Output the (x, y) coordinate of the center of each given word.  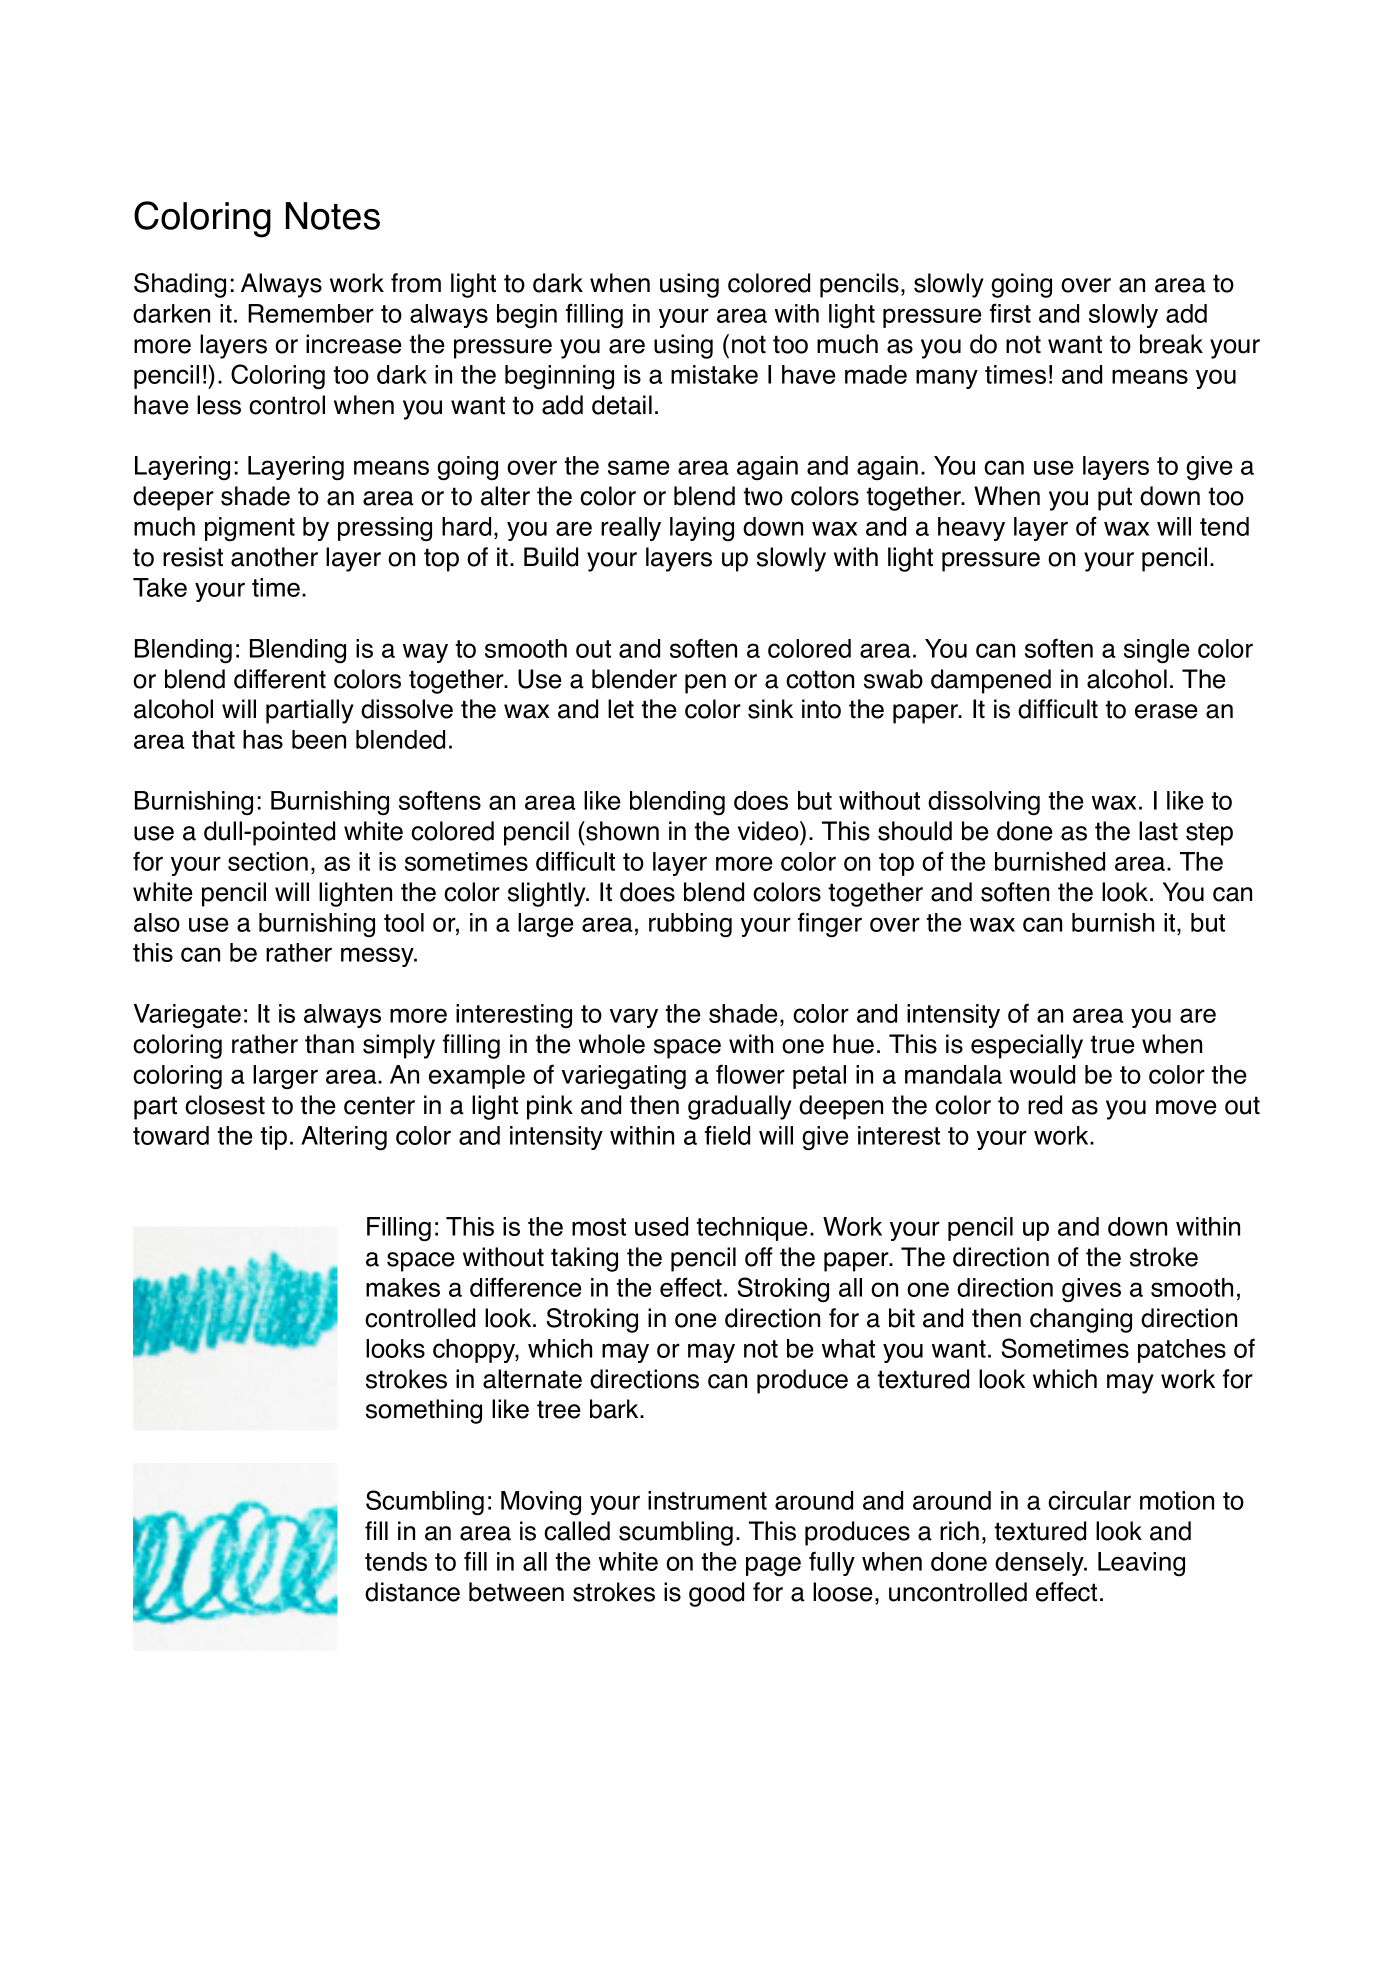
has (263, 739)
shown (621, 831)
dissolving (984, 803)
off (759, 1257)
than (329, 1044)
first (1010, 313)
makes (403, 1287)
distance (412, 1592)
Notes (333, 216)
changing (1081, 1320)
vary (634, 1018)
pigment (250, 529)
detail (622, 405)
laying (702, 529)
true (1112, 1044)
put (1115, 499)
